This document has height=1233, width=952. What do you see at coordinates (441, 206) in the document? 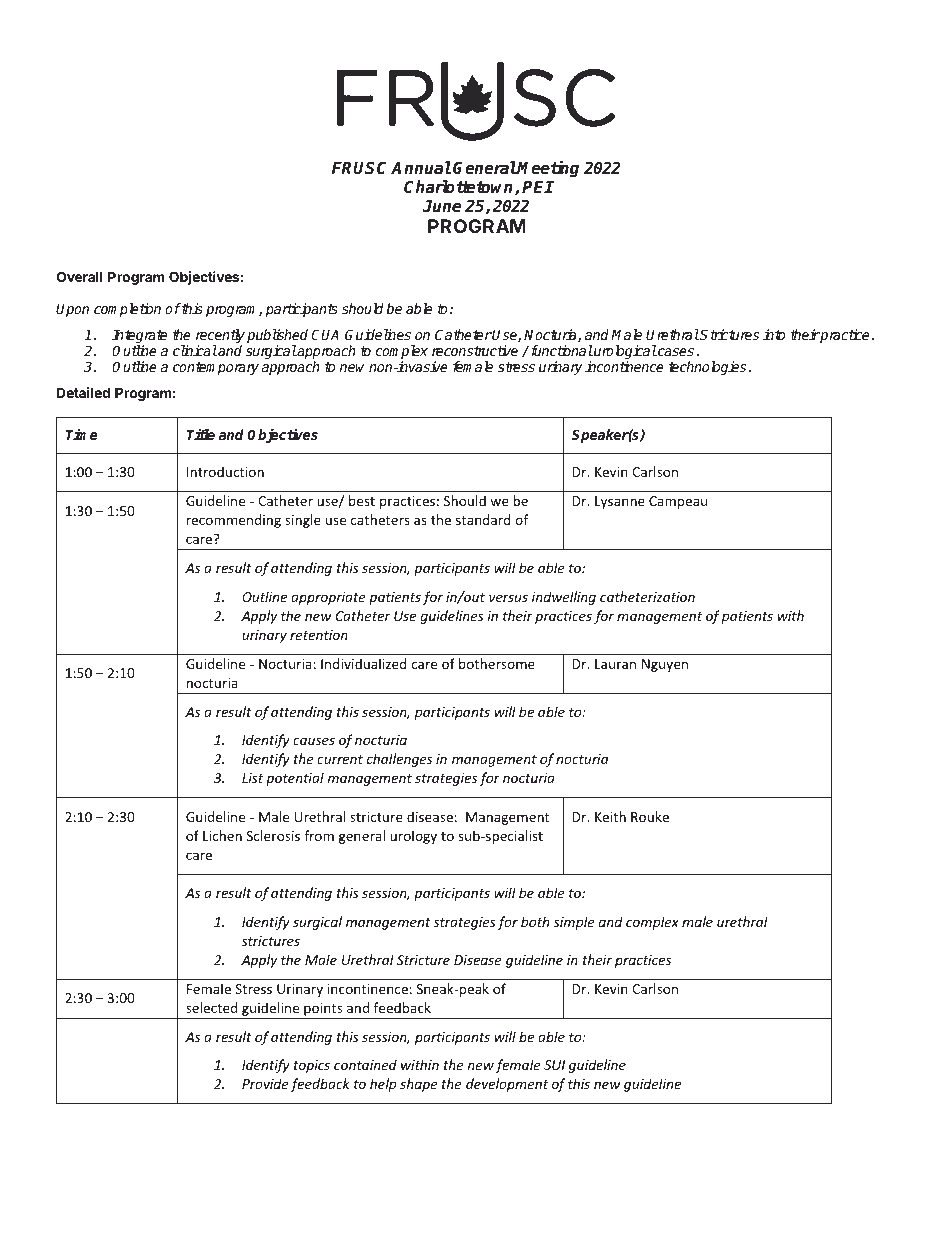
I see `June` at bounding box center [441, 206].
